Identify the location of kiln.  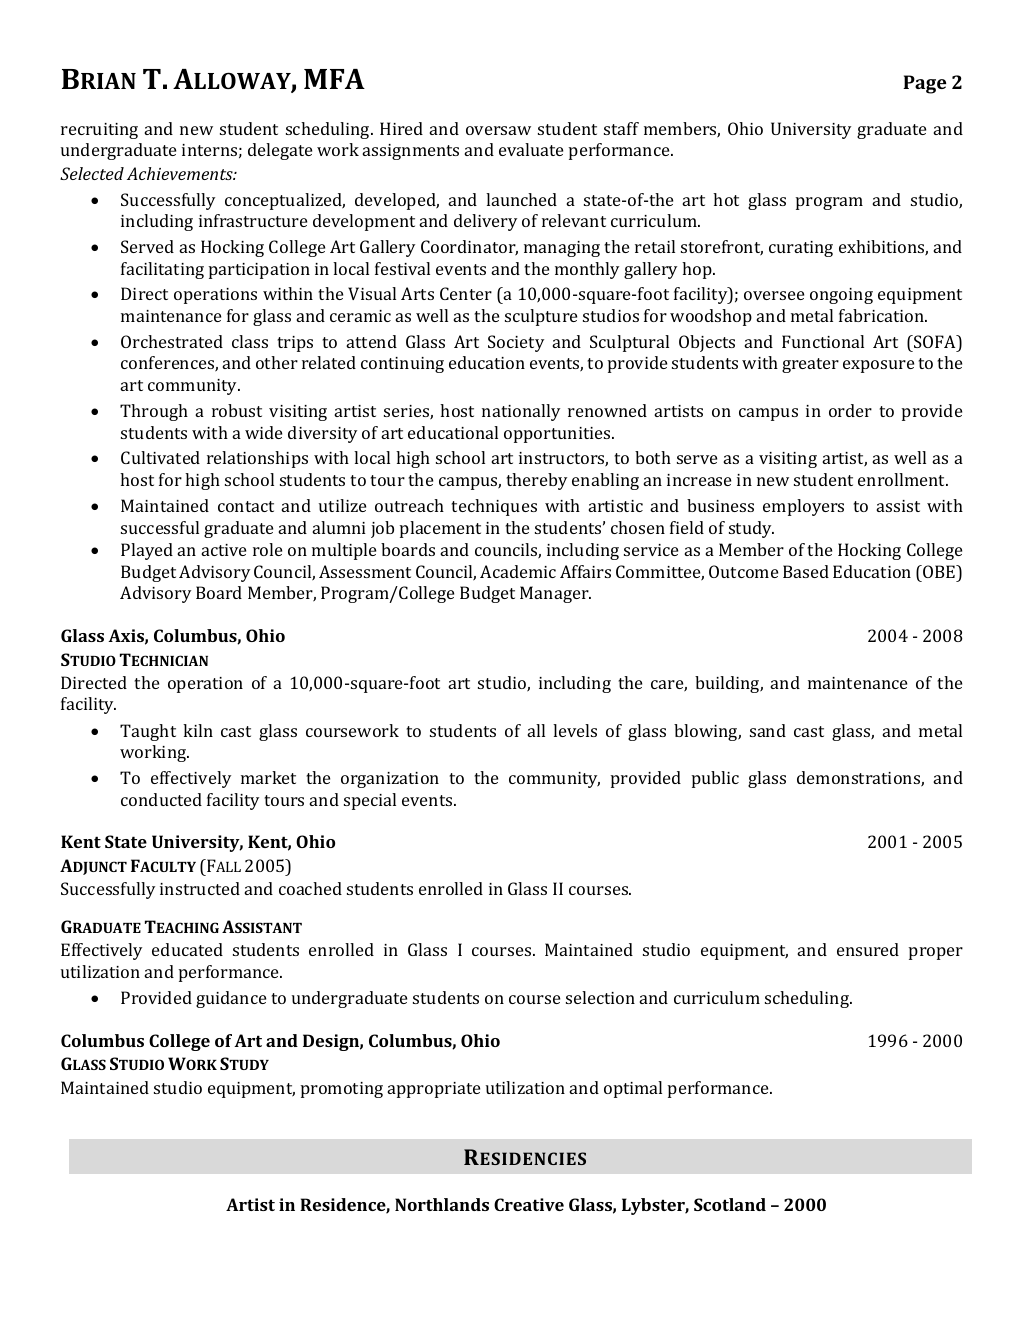
(198, 730).
